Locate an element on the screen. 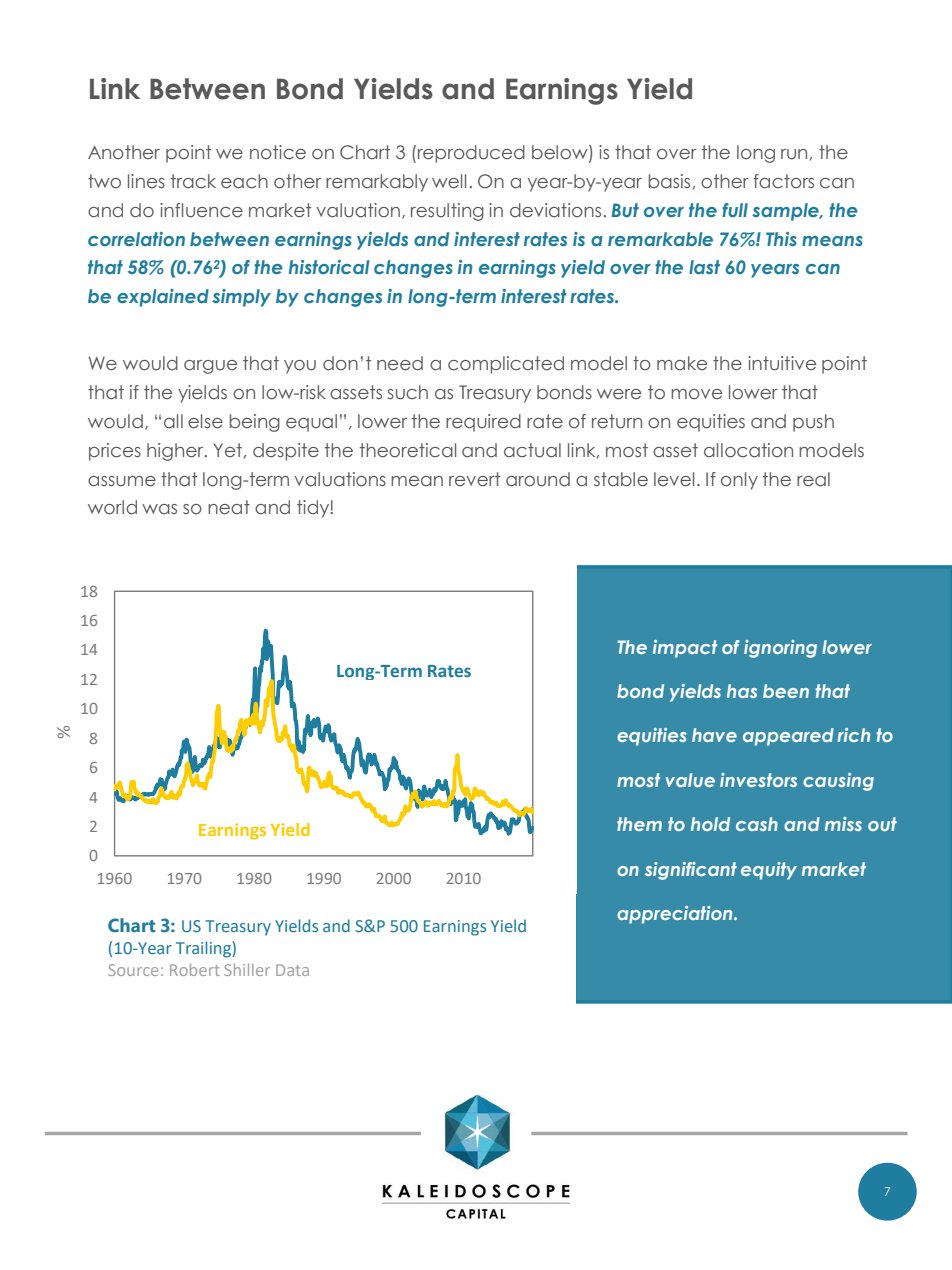 The height and width of the screenshot is (1270, 952). track is located at coordinates (193, 181).
